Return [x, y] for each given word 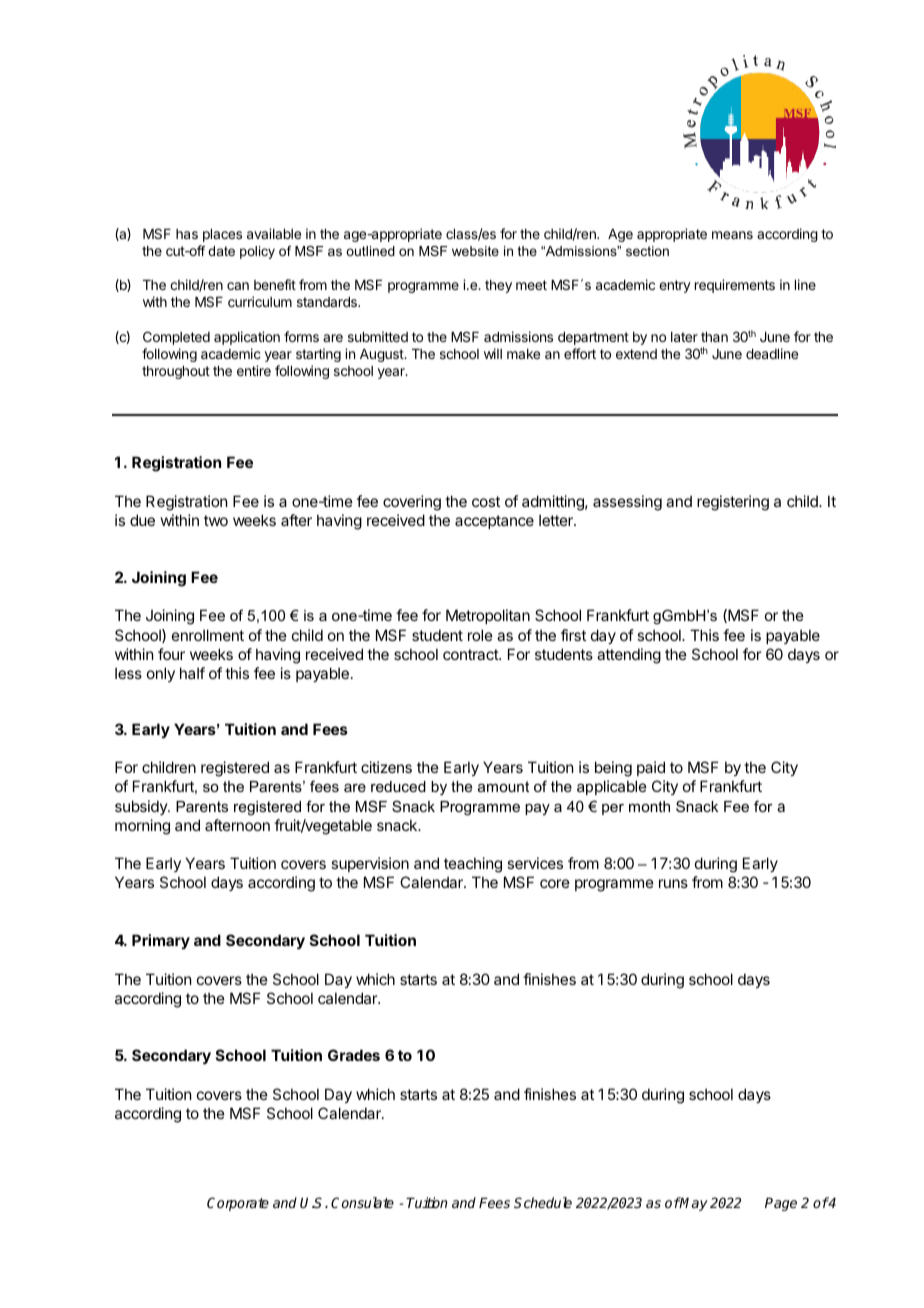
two [216, 520]
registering [733, 503]
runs [673, 883]
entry [675, 286]
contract [471, 654]
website [475, 251]
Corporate [238, 1204]
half [192, 673]
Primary [161, 941]
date [221, 251]
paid [651, 768]
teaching [473, 865]
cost [486, 501]
